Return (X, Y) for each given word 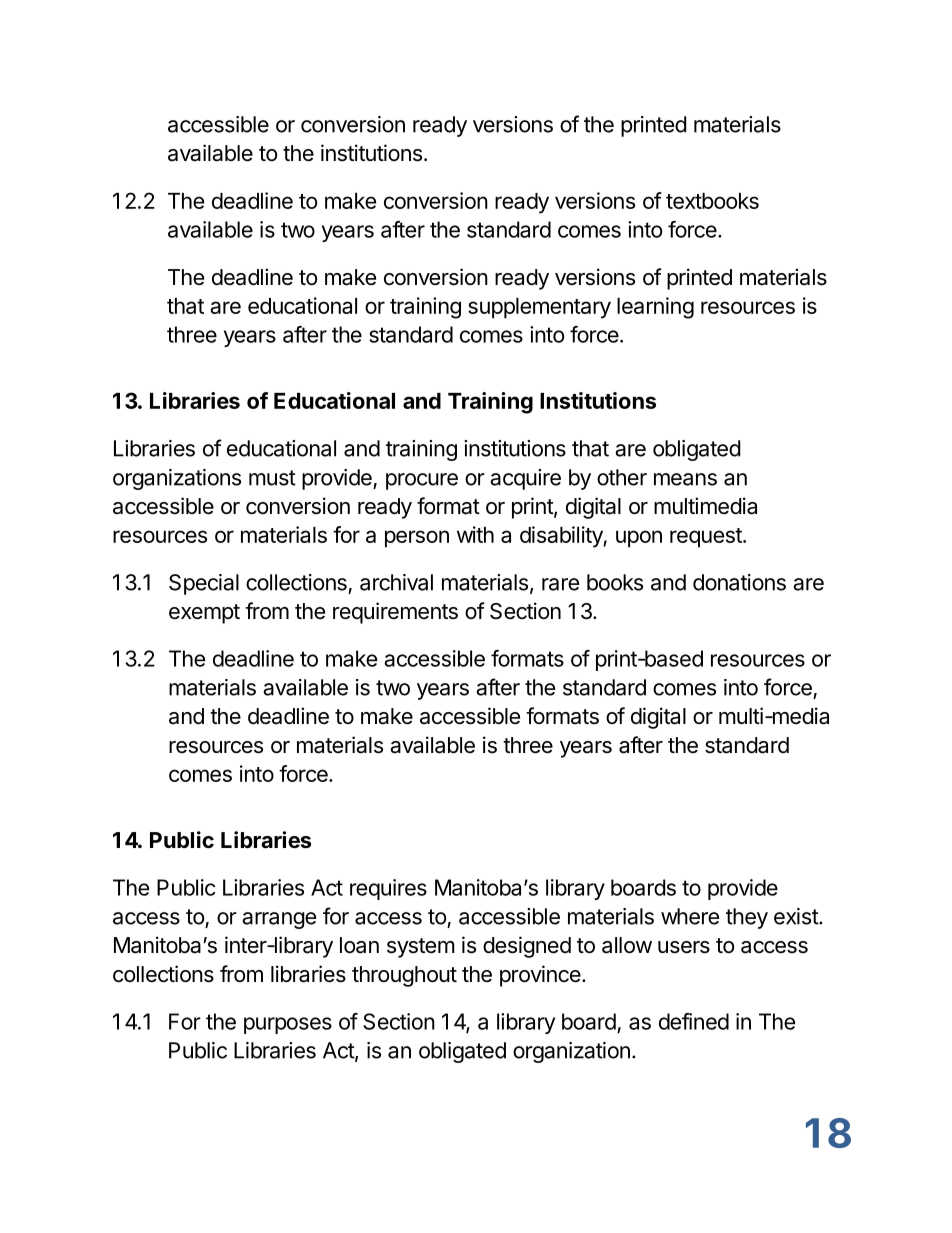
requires (388, 889)
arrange (279, 920)
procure (422, 481)
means (685, 479)
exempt (204, 614)
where (690, 916)
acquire (525, 479)
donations (739, 582)
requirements (395, 613)
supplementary (539, 308)
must (272, 478)
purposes (288, 1025)
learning (655, 308)
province (540, 976)
